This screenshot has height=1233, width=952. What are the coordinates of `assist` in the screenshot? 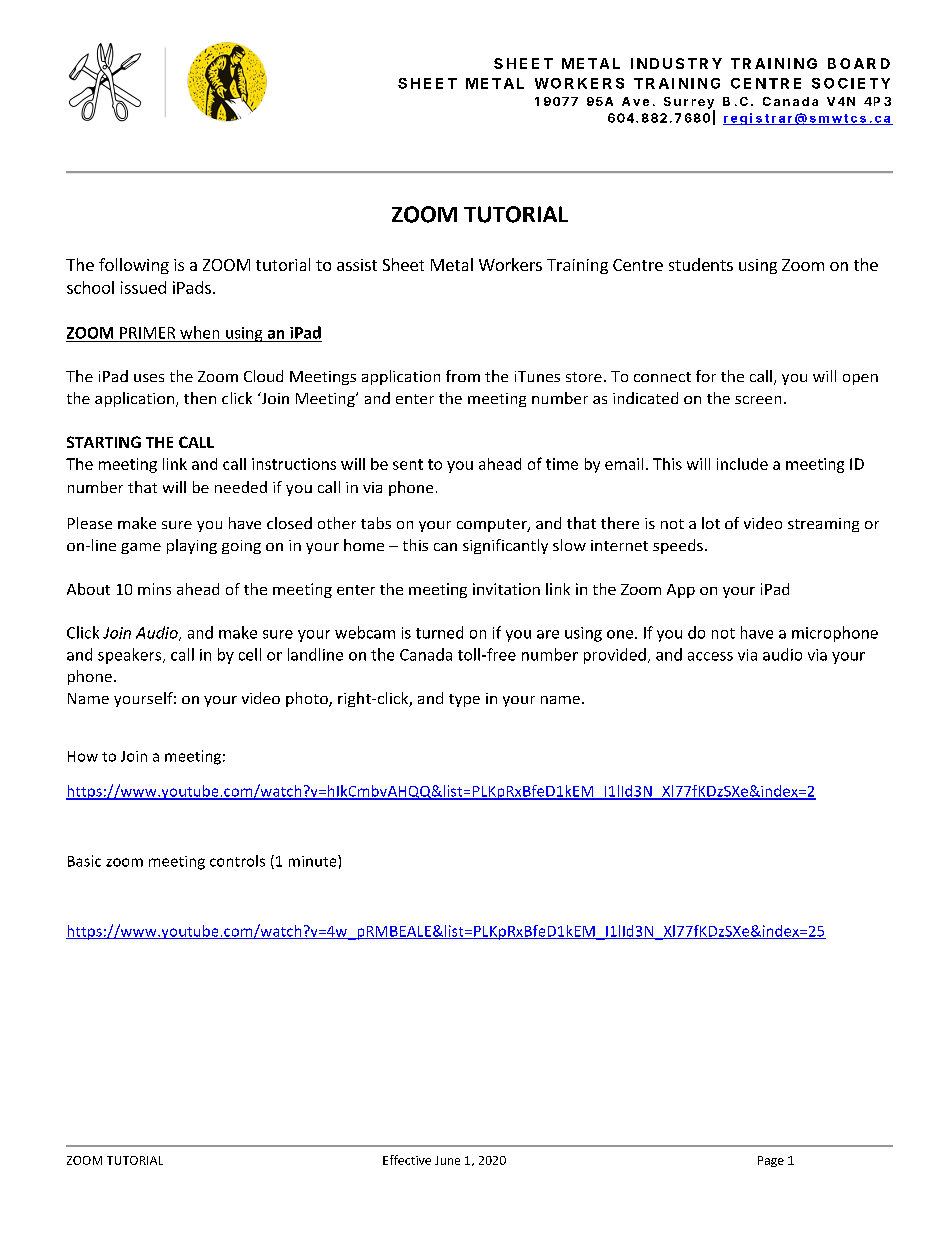 It's located at (357, 265).
